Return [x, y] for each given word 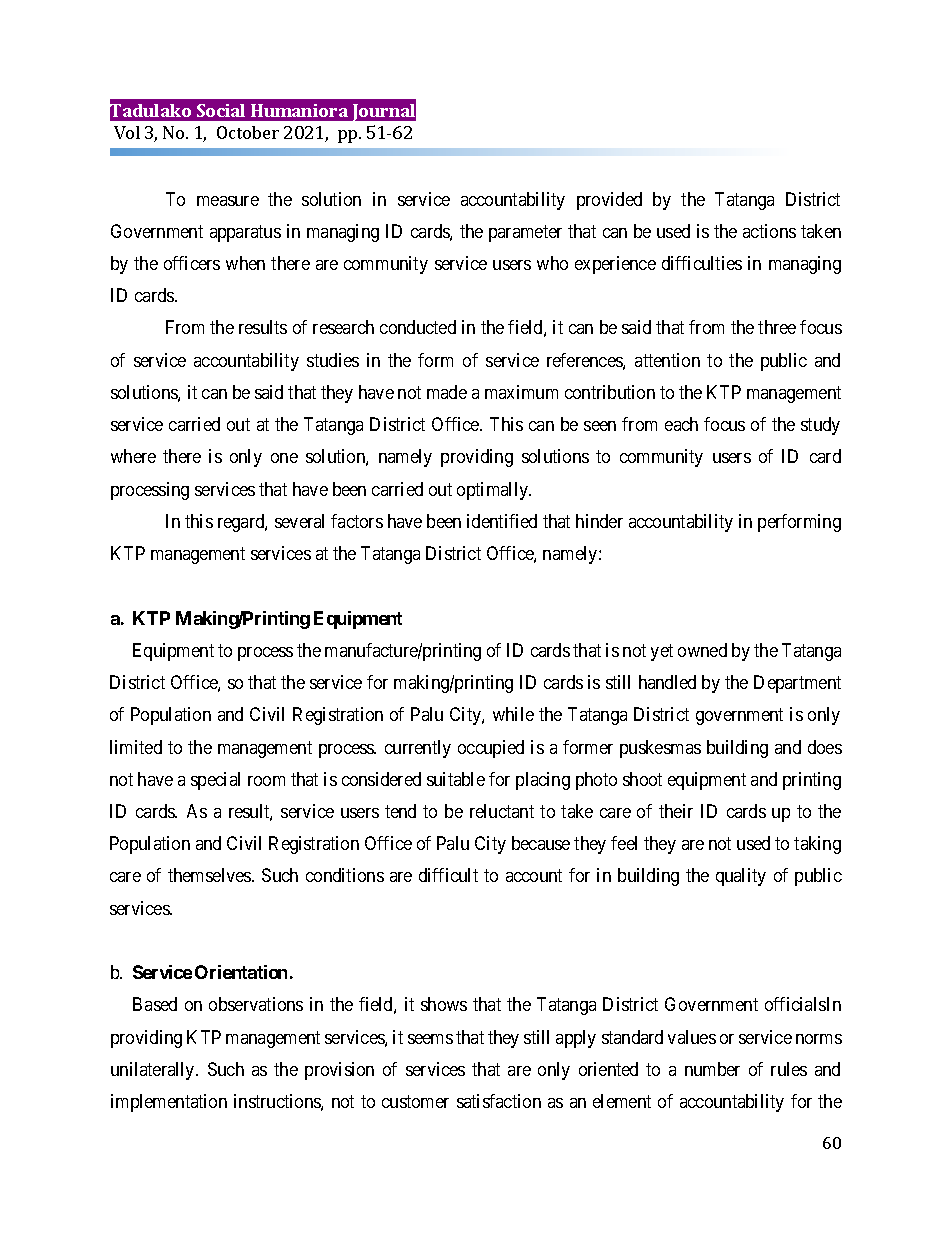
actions [769, 231]
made [447, 392]
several [299, 521]
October [248, 132]
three [777, 327]
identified [502, 521]
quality [741, 877]
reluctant [502, 811]
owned [702, 650]
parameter [525, 233]
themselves [210, 875]
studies [333, 360]
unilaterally [154, 1071]
